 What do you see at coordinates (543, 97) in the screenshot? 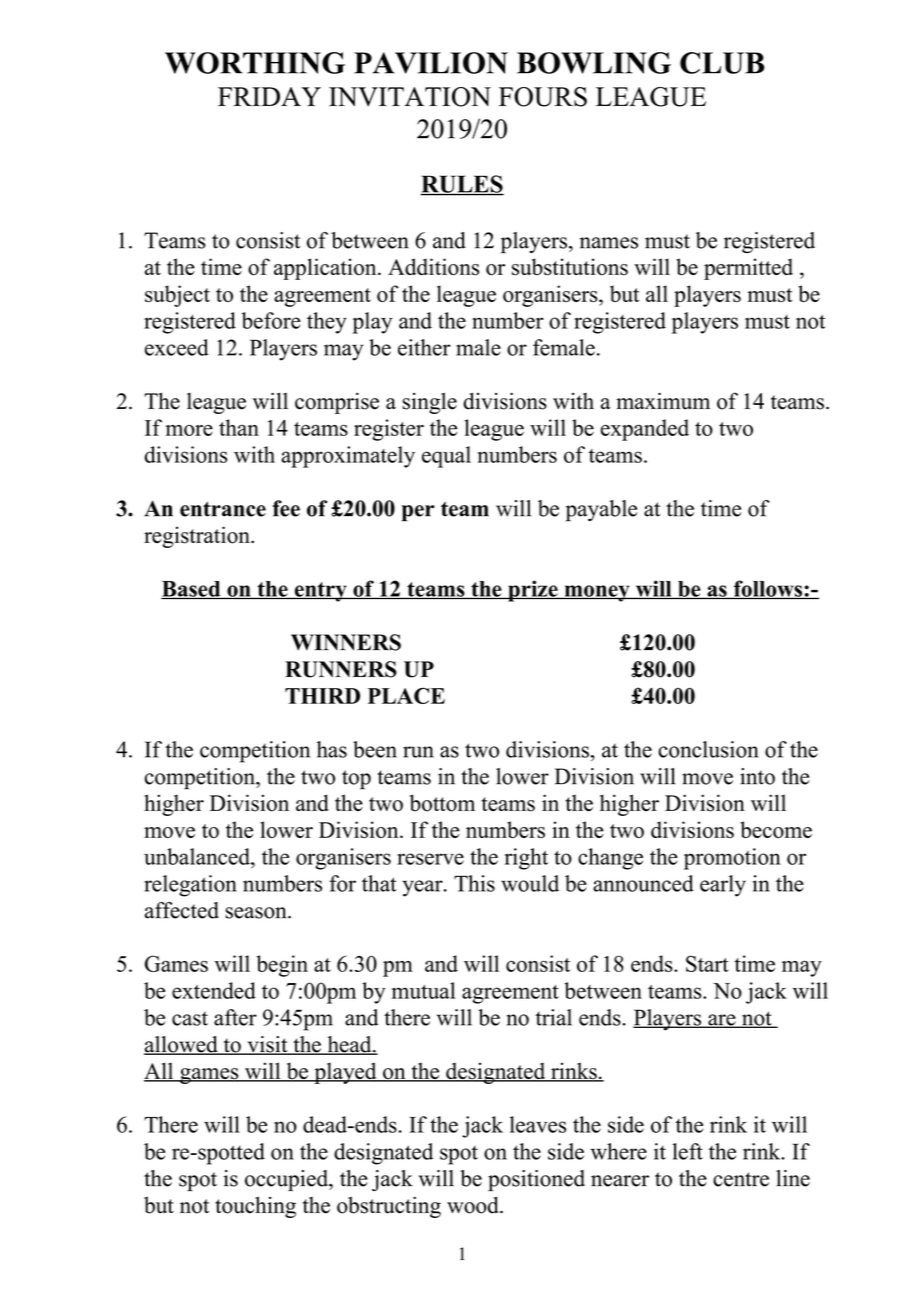
I see `FOURS` at bounding box center [543, 97].
